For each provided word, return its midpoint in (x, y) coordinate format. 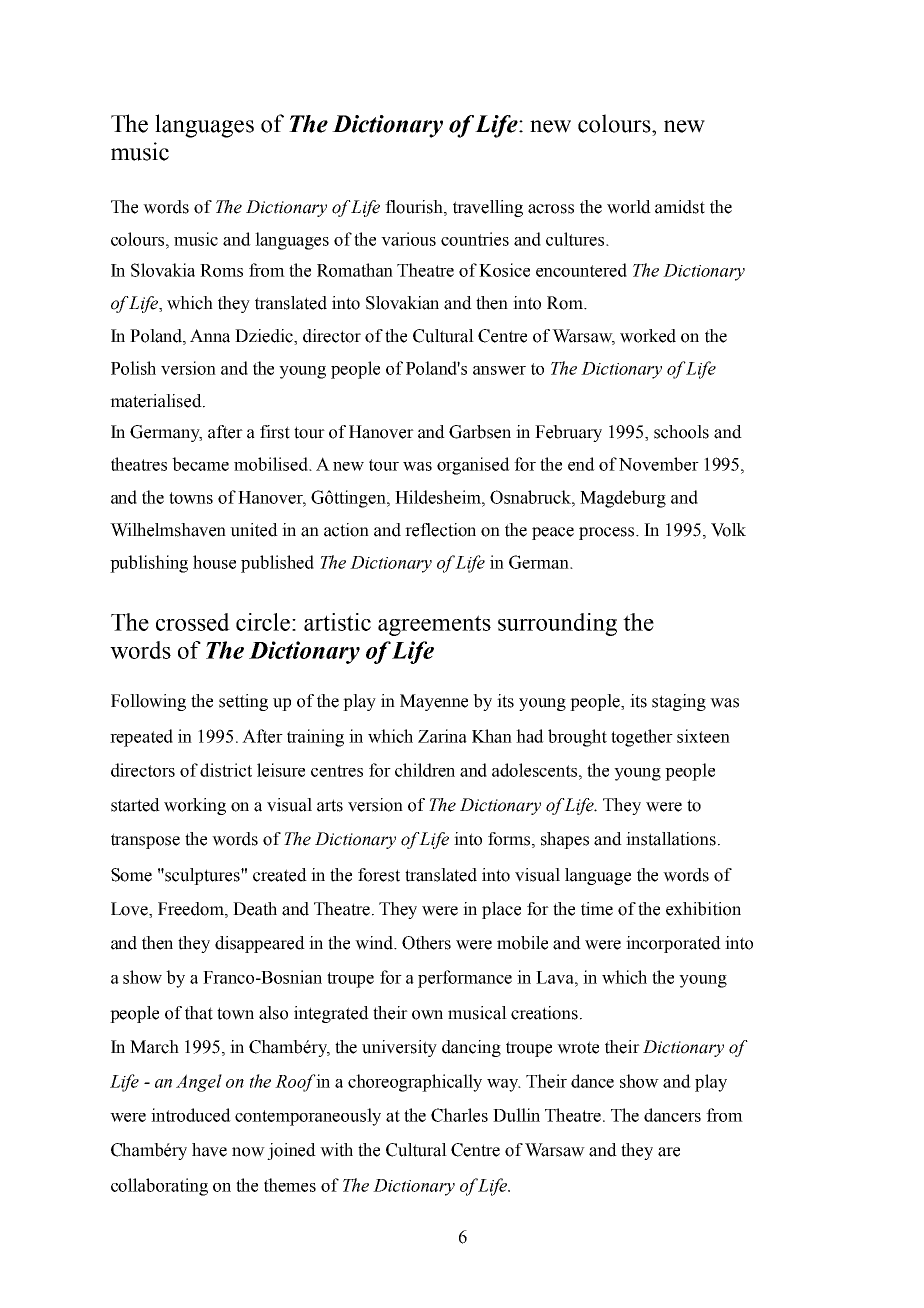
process (608, 533)
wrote (578, 1047)
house (214, 562)
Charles (459, 1115)
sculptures (202, 876)
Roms (221, 270)
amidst (680, 207)
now (248, 1152)
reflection (440, 530)
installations (671, 839)
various (408, 239)
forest (379, 875)
